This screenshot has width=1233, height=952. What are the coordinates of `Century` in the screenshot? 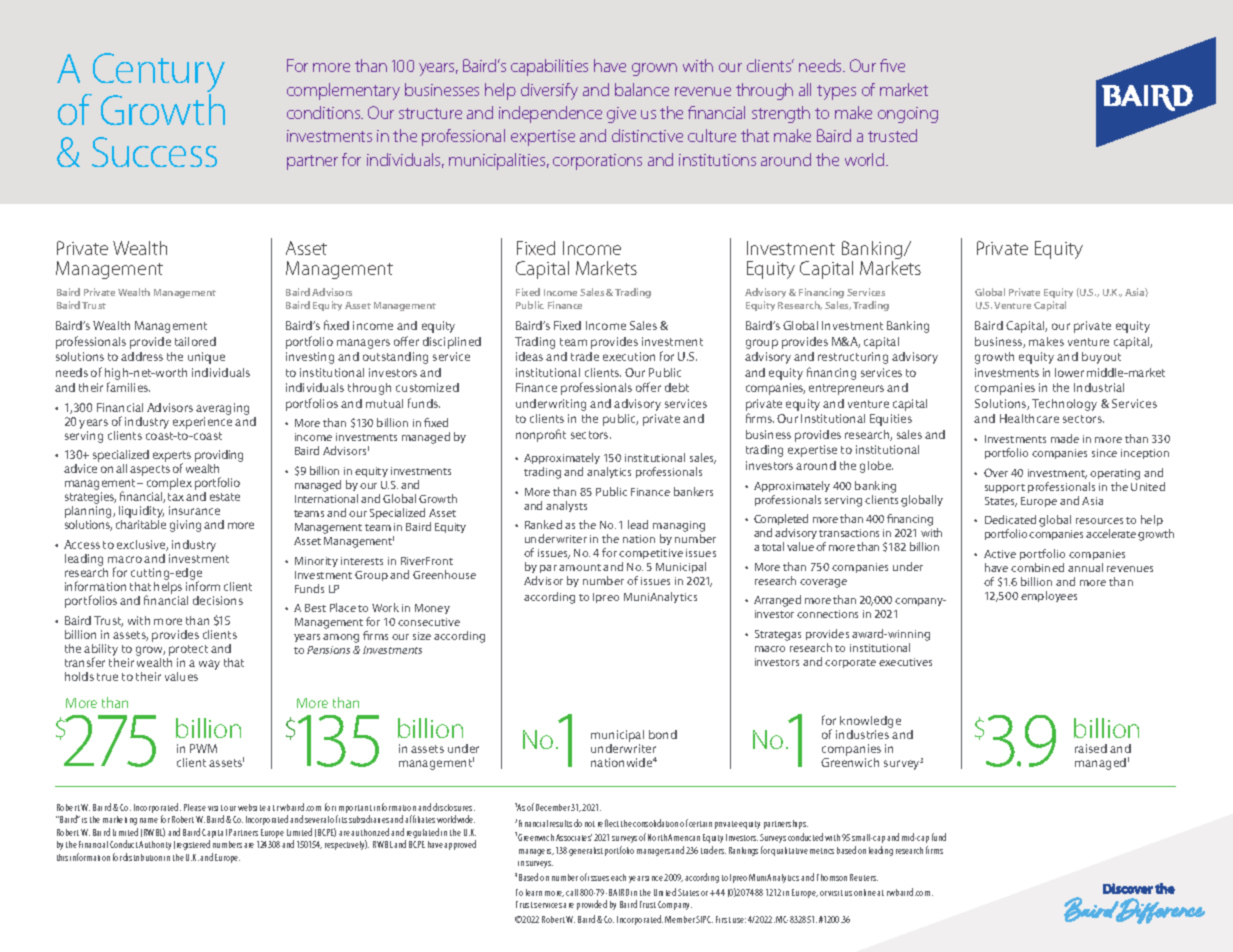 It's located at (157, 74).
